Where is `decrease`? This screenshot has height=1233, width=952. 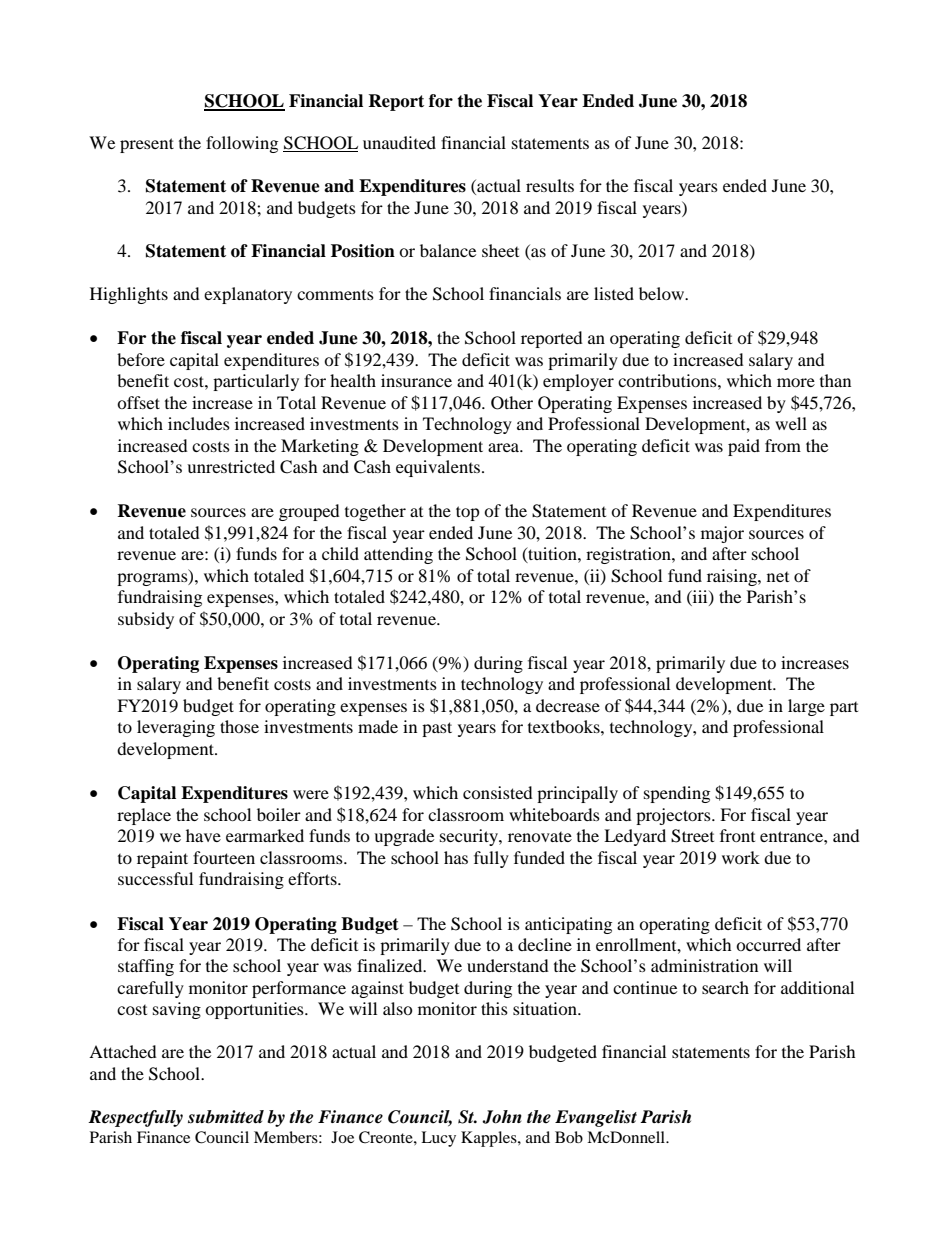
decrease is located at coordinates (568, 705).
